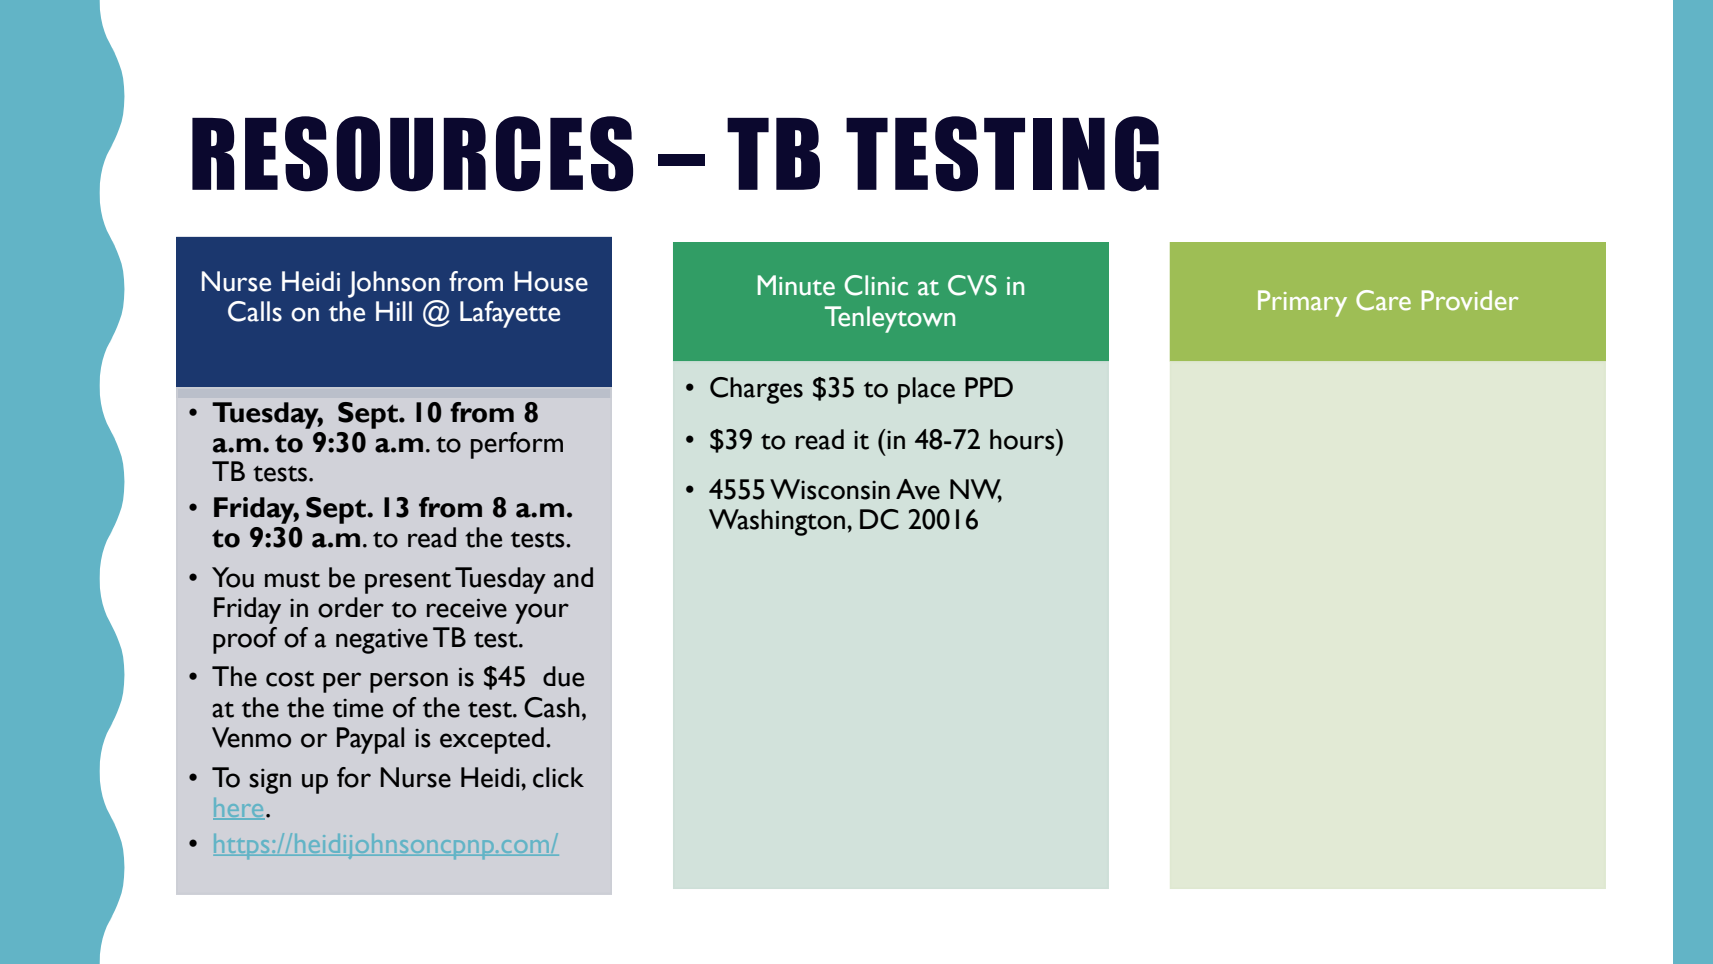 The height and width of the page is (964, 1713). What do you see at coordinates (926, 390) in the page?
I see `place` at bounding box center [926, 390].
